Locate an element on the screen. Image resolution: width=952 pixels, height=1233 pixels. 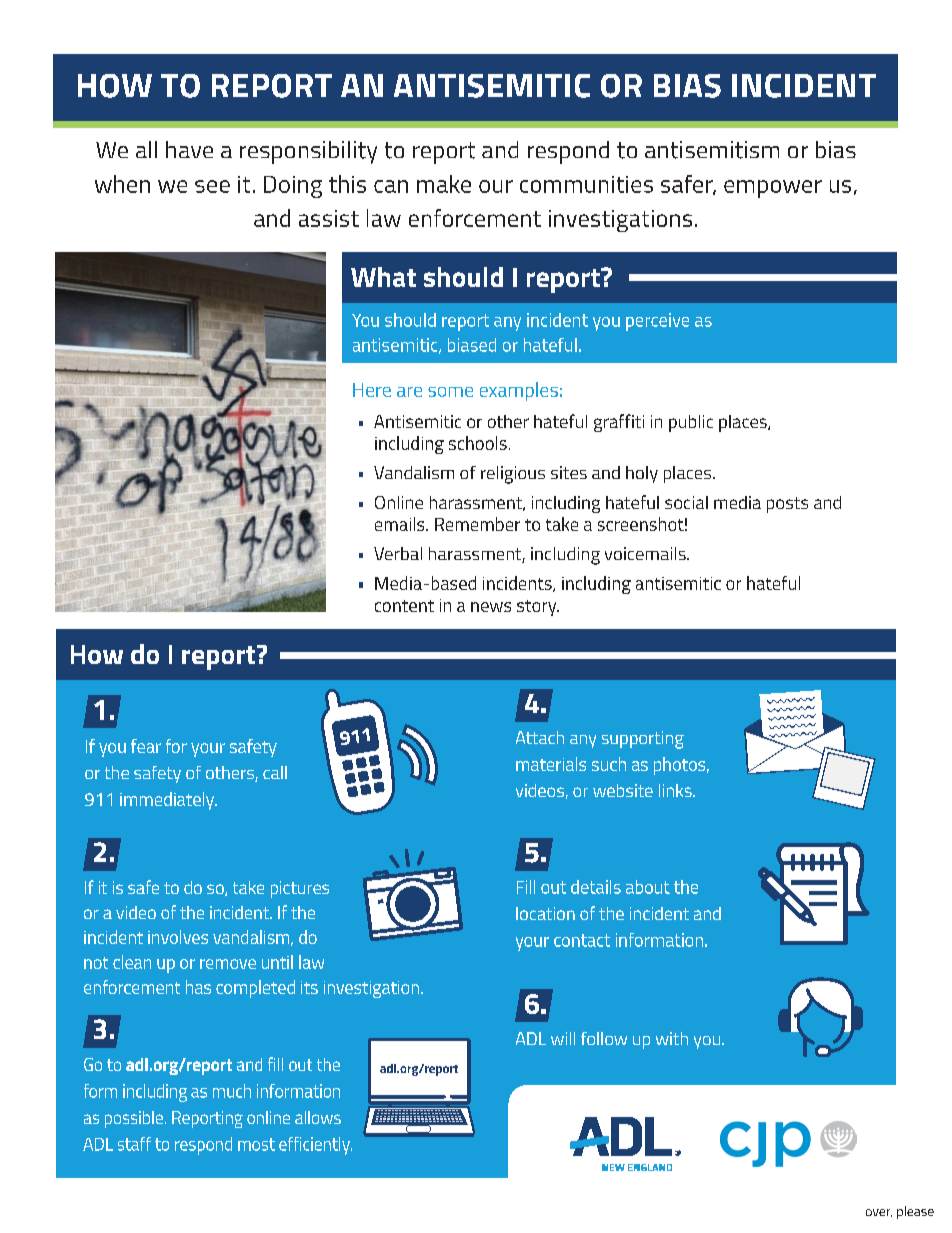
empower is located at coordinates (773, 189).
